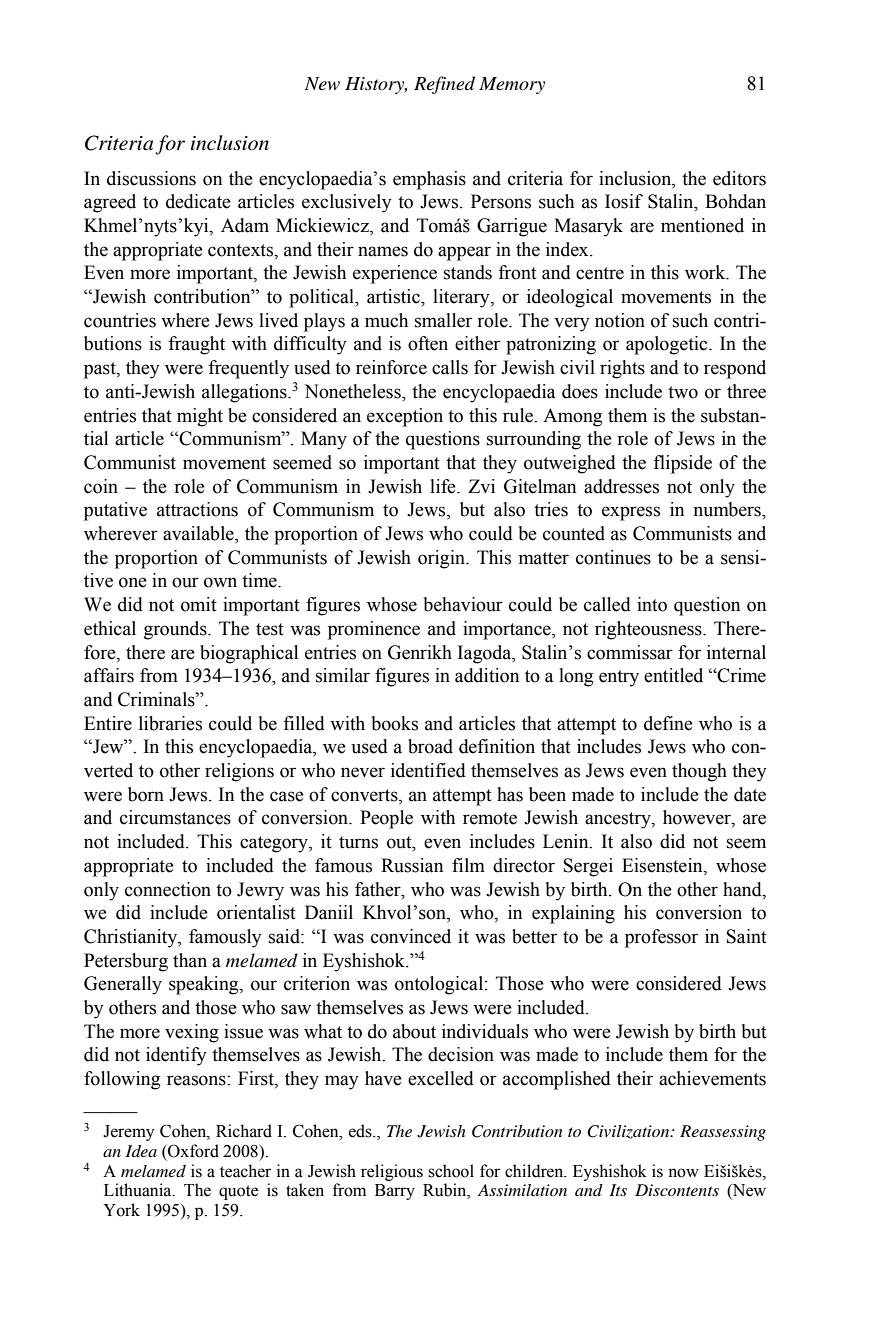 This page has height=1343, width=896. Describe the element at coordinates (683, 392) in the page. I see `two` at that location.
